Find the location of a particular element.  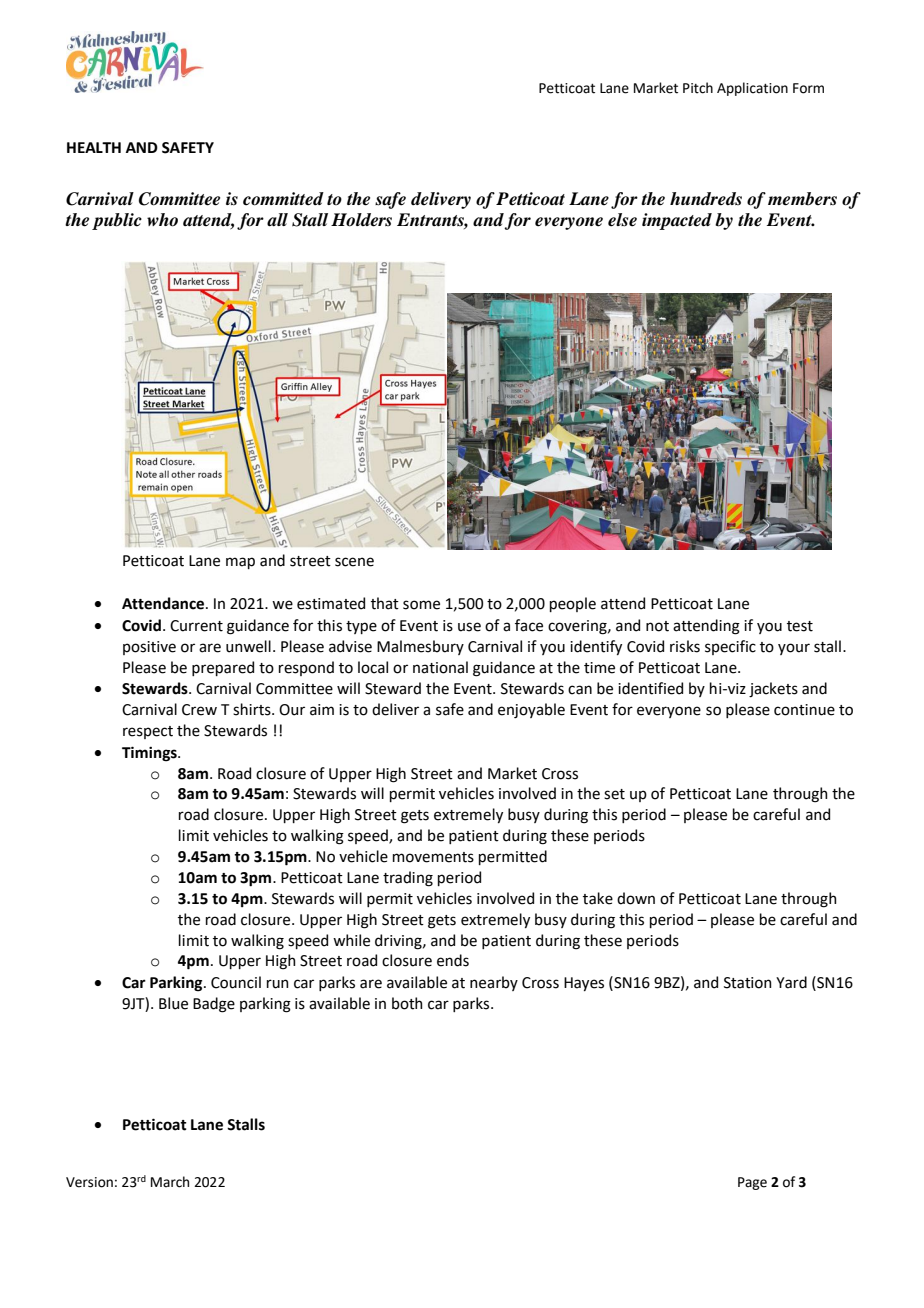

Blue is located at coordinates (173, 1003).
